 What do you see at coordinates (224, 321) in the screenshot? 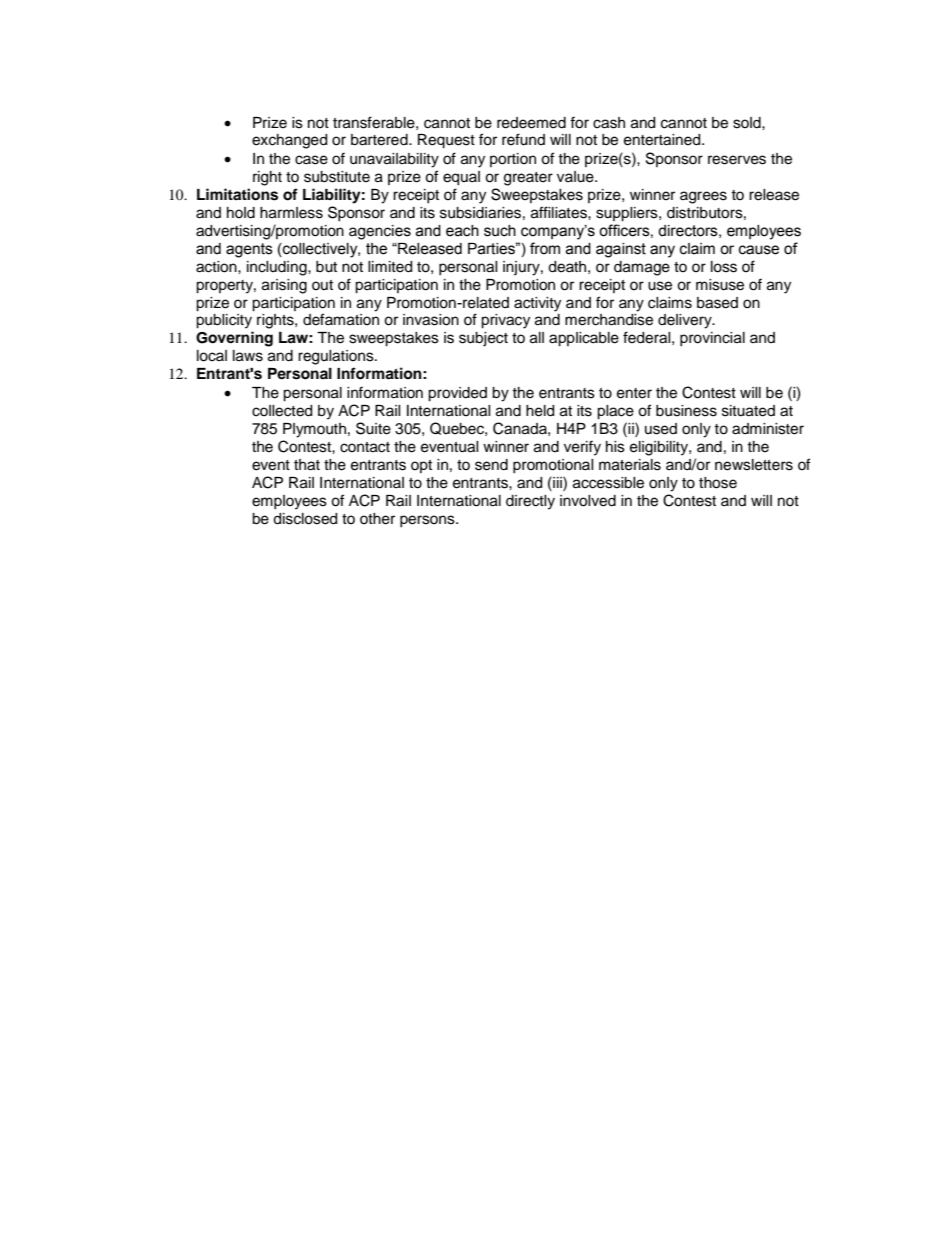
I see `publicity` at bounding box center [224, 321].
